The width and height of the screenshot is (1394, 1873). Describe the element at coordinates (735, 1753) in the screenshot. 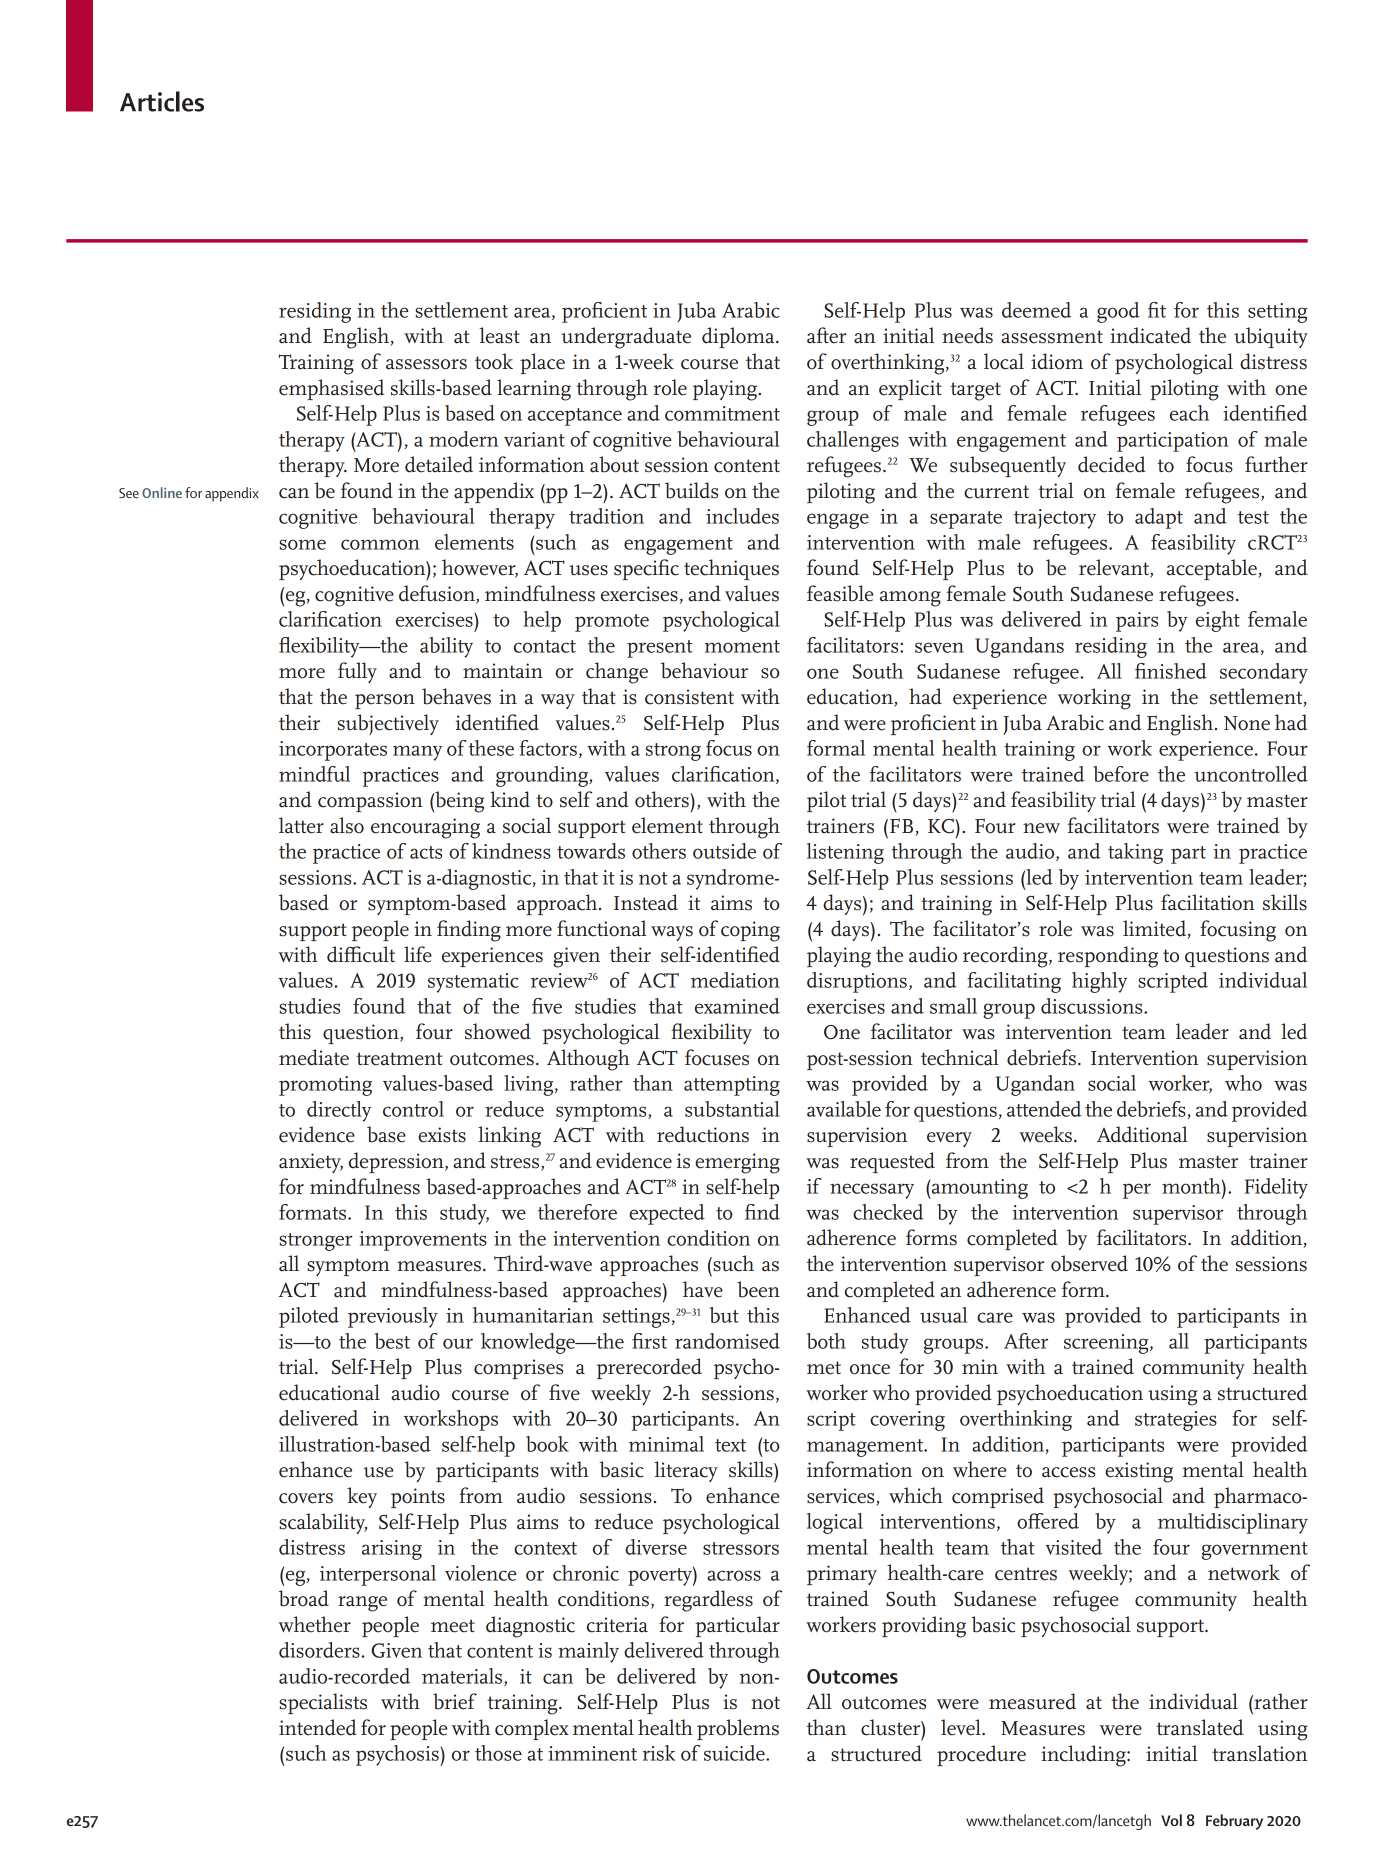

I see `suicide` at that location.
